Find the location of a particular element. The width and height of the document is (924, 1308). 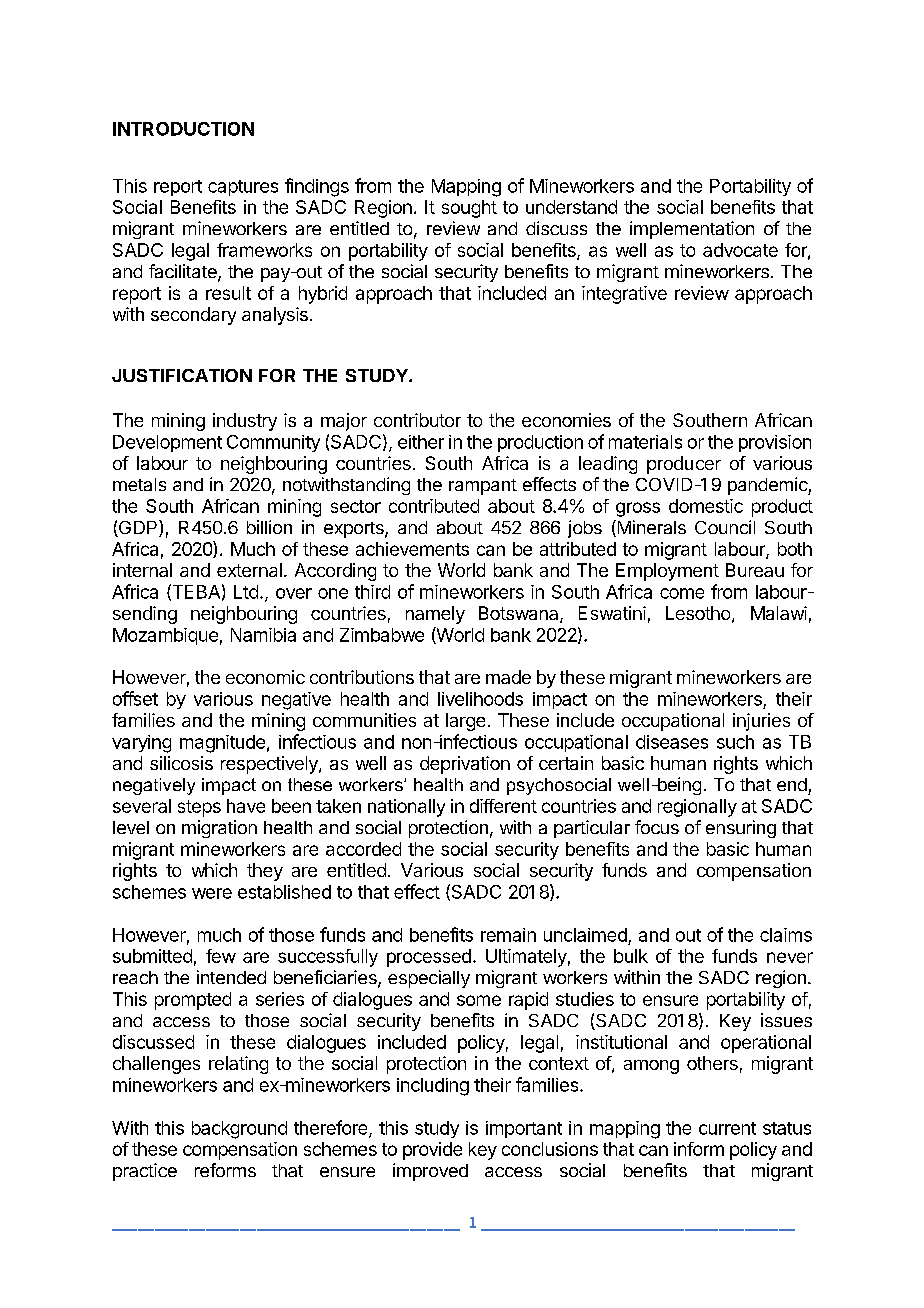

steps is located at coordinates (199, 808).
